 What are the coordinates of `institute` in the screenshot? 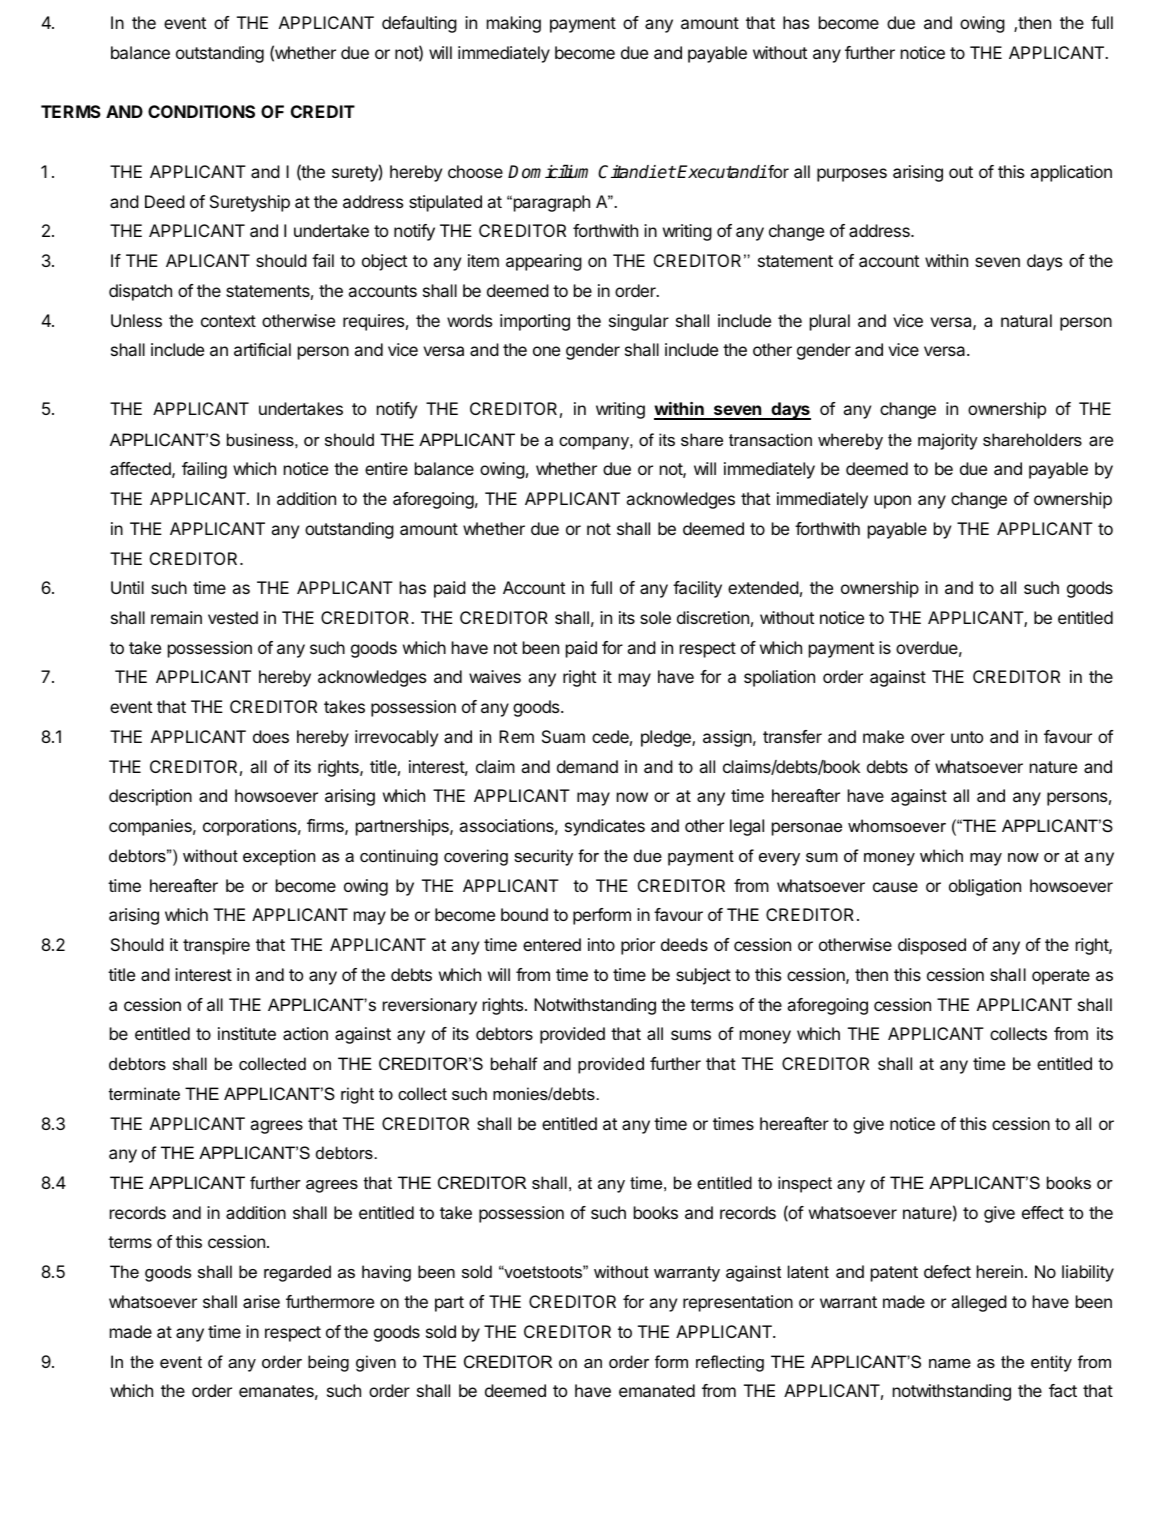 It's located at (247, 1033).
